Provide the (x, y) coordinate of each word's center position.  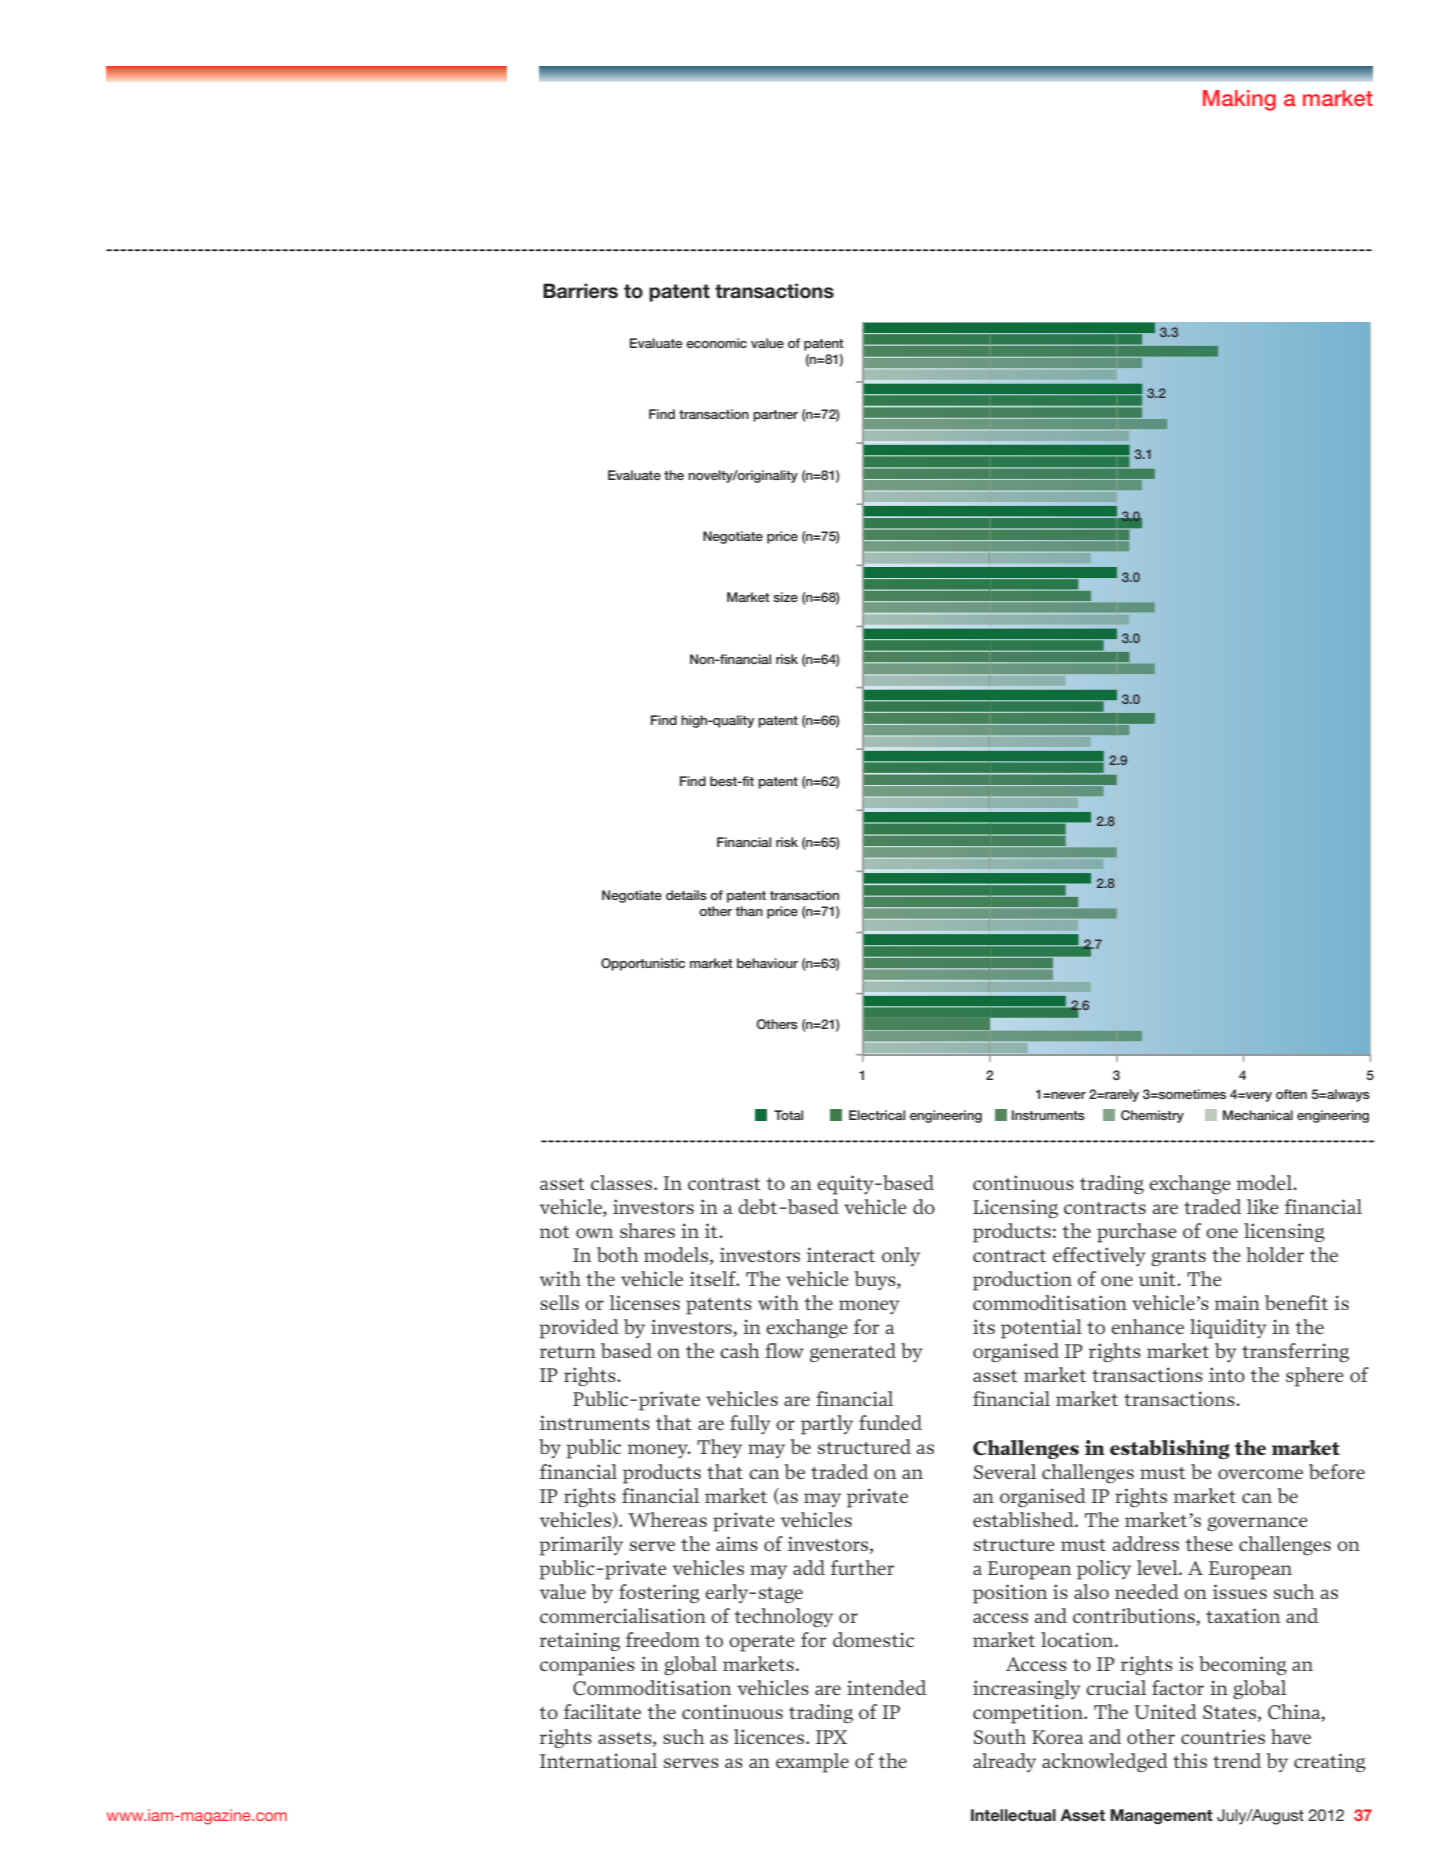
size (785, 597)
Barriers (580, 291)
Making (1239, 100)
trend (1237, 1760)
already (1004, 1762)
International (598, 1761)
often (1291, 1094)
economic (716, 343)
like (1263, 1206)
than (749, 911)
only (901, 1256)
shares (647, 1230)
